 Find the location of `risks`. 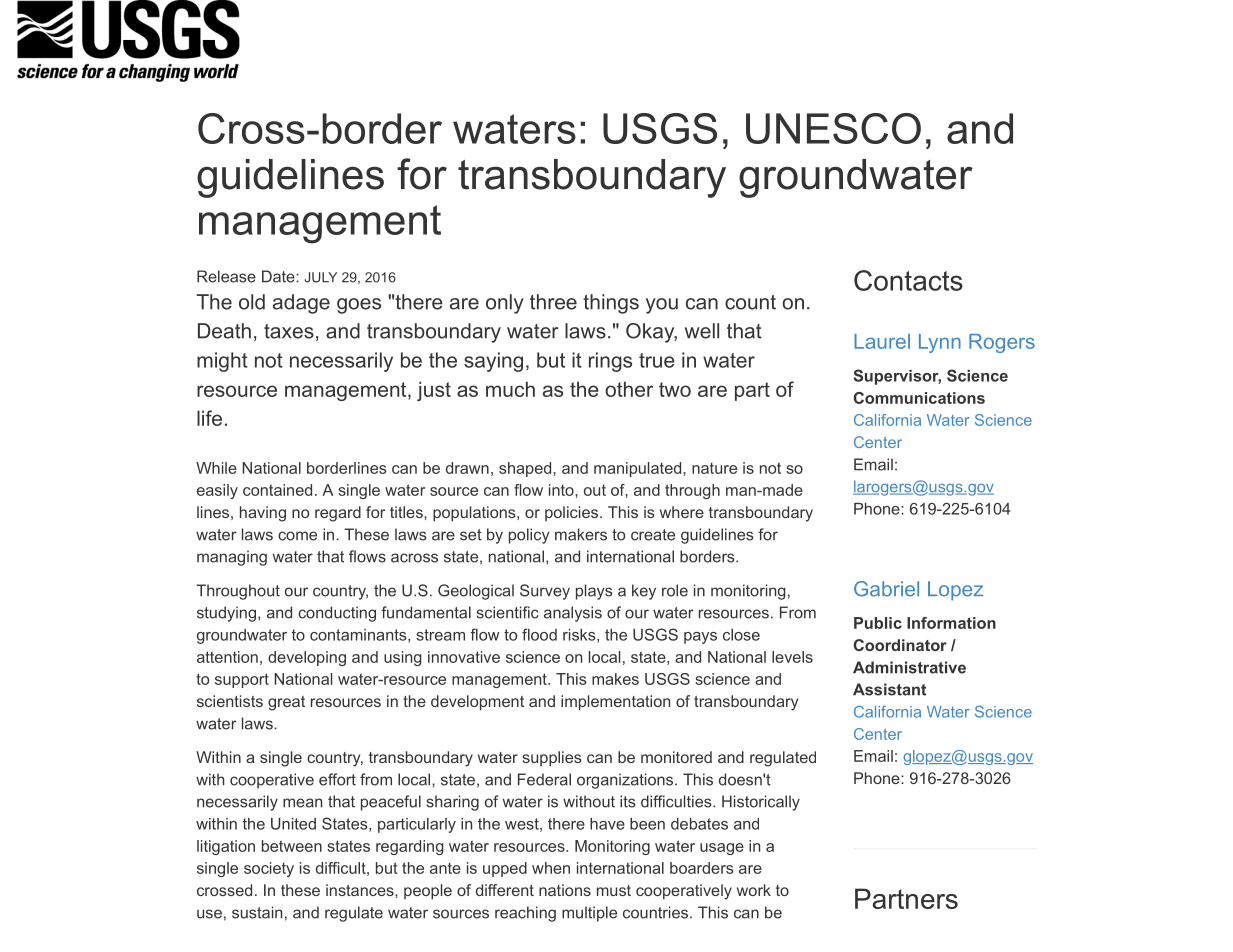

risks is located at coordinates (579, 635).
